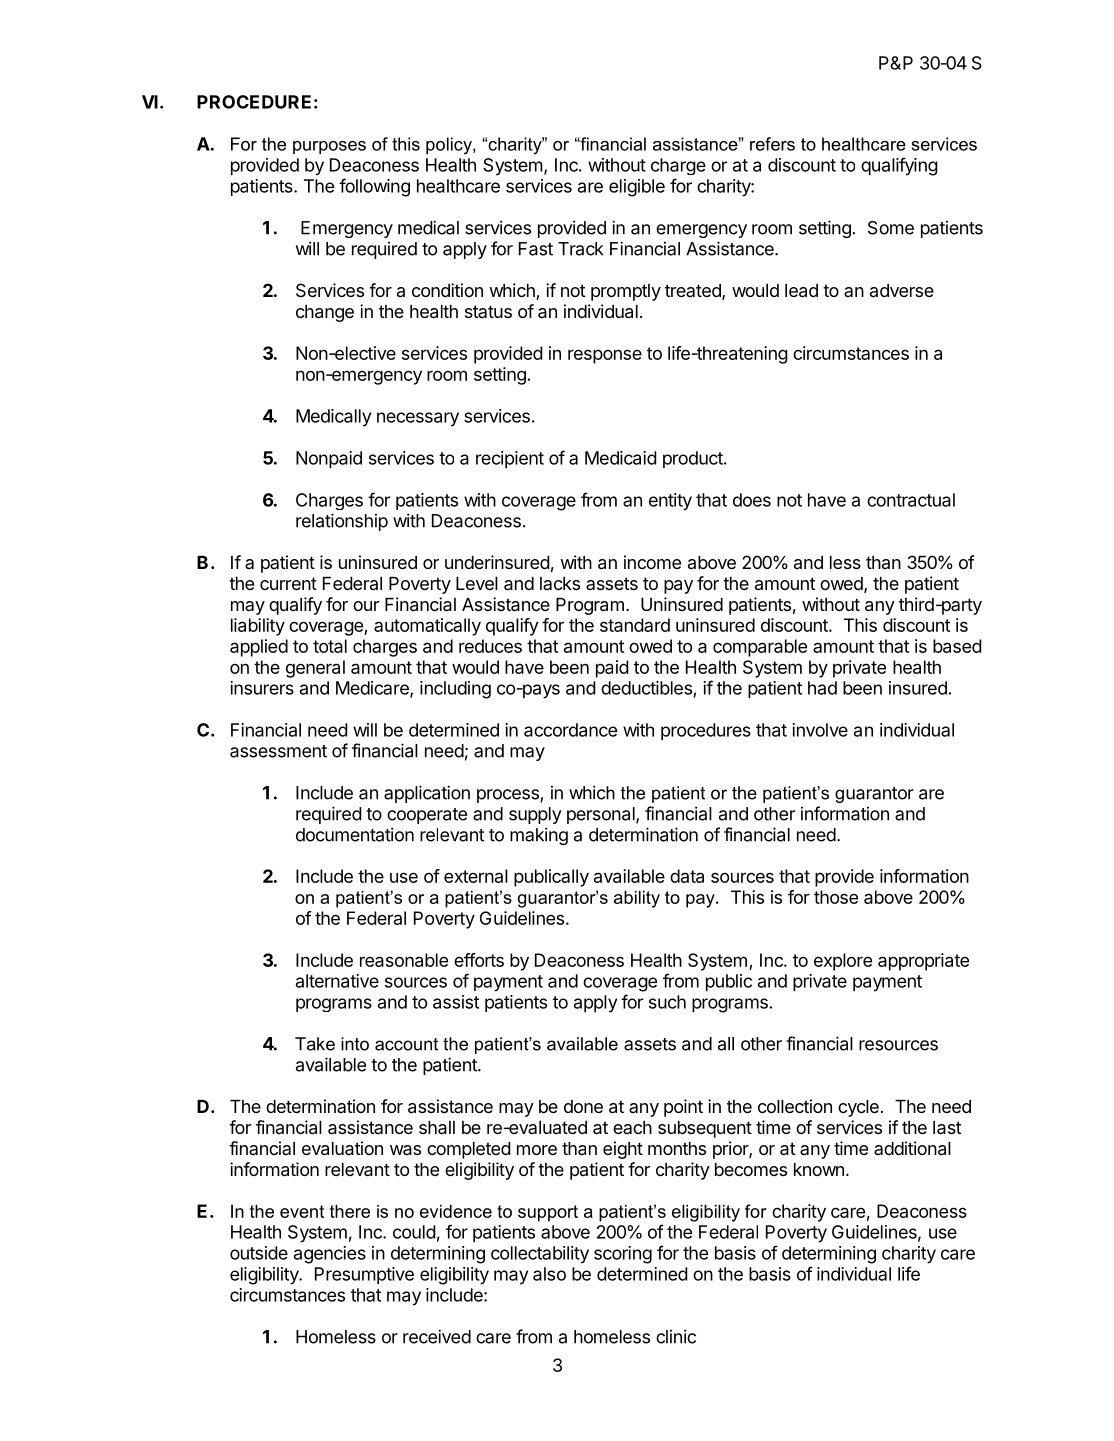  What do you see at coordinates (337, 981) in the page?
I see `alternative` at bounding box center [337, 981].
